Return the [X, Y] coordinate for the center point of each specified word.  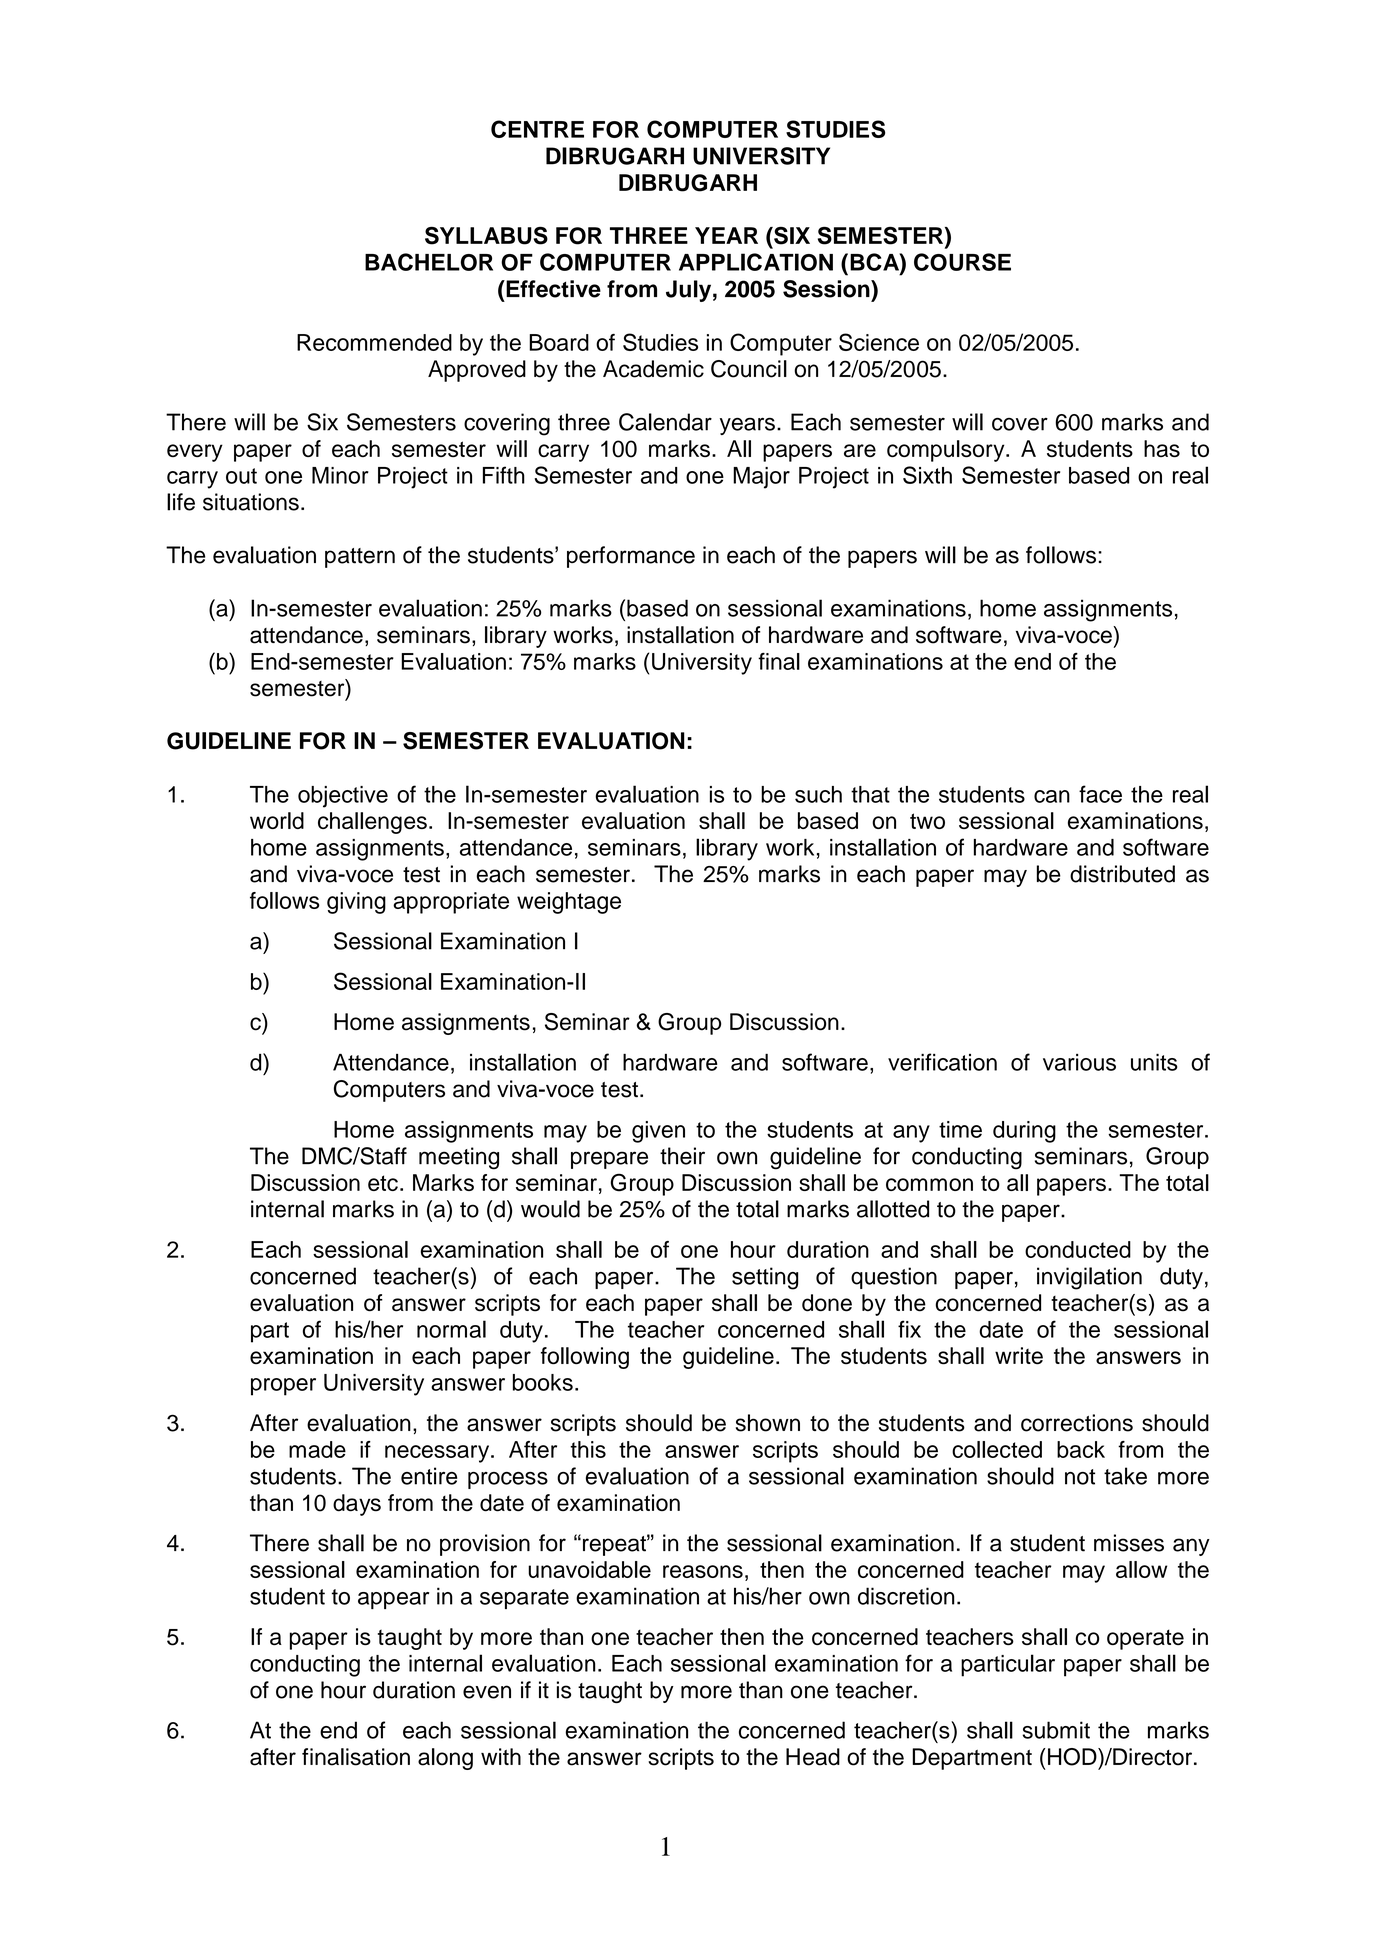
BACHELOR [429, 262]
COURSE [962, 262]
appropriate [451, 903]
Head [813, 1757]
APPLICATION [756, 262]
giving [356, 903]
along [445, 1759]
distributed [1122, 874]
